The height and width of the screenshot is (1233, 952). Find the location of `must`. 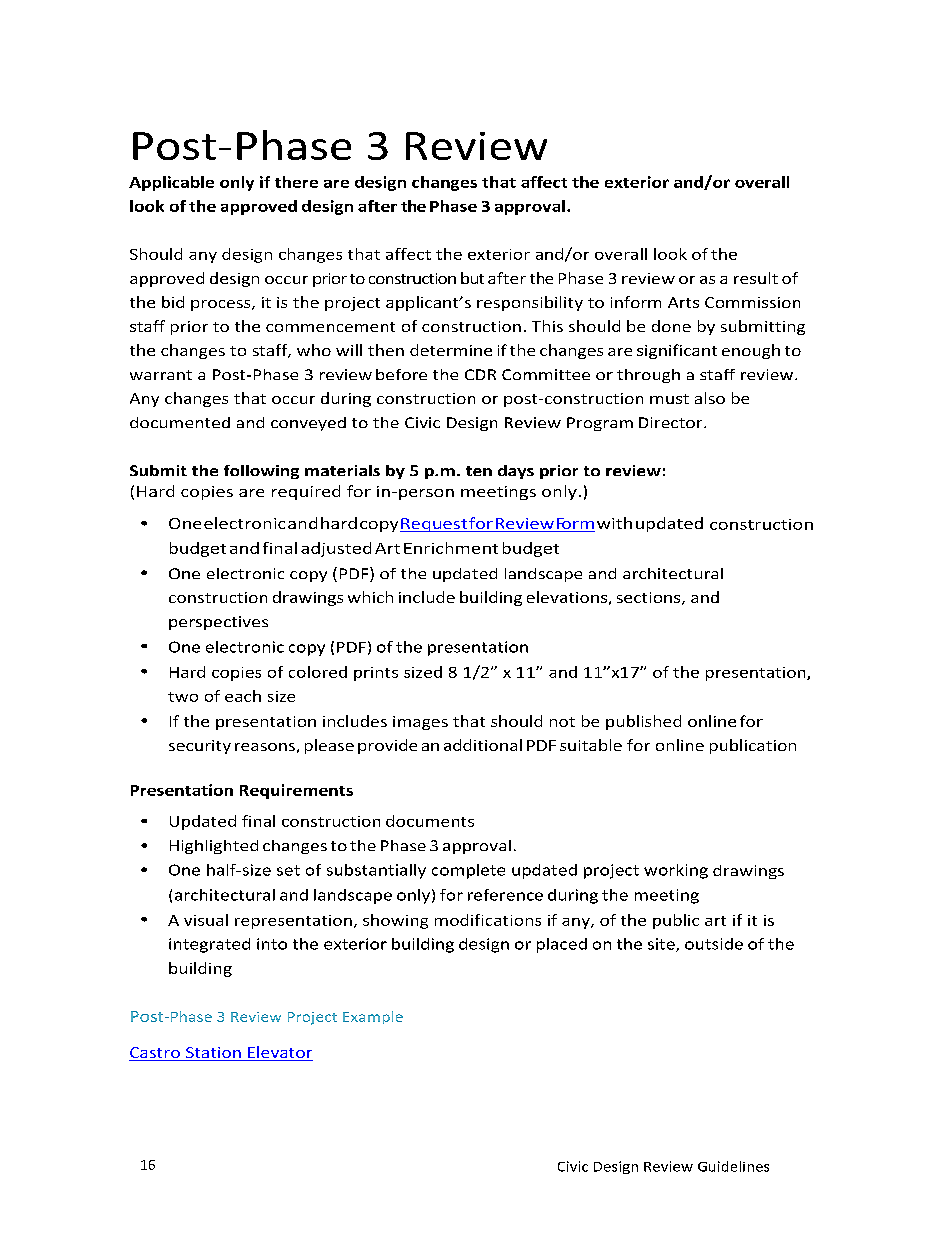

must is located at coordinates (669, 399).
